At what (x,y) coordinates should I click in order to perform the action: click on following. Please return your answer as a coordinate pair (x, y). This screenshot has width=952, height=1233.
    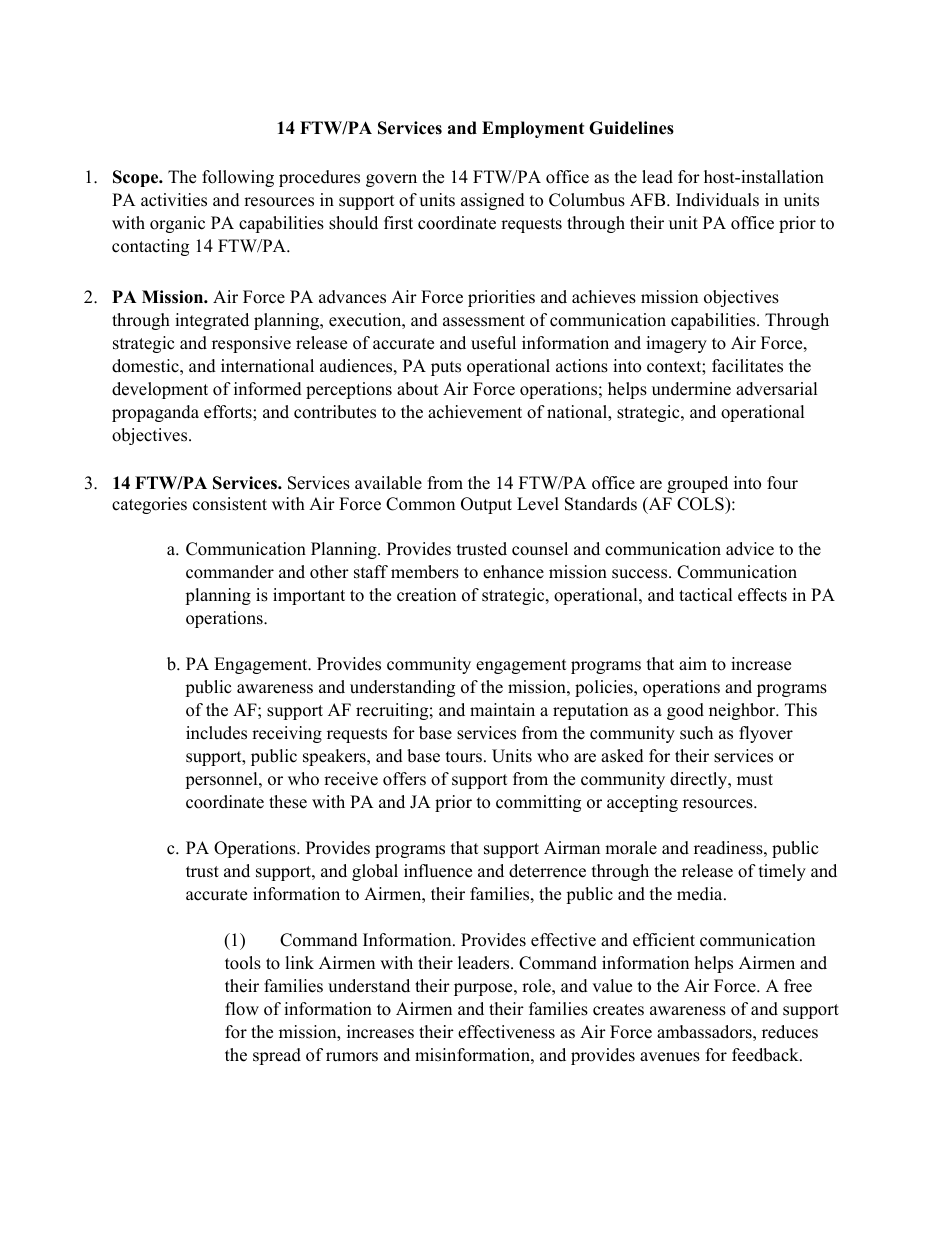
    Looking at the image, I should click on (238, 178).
